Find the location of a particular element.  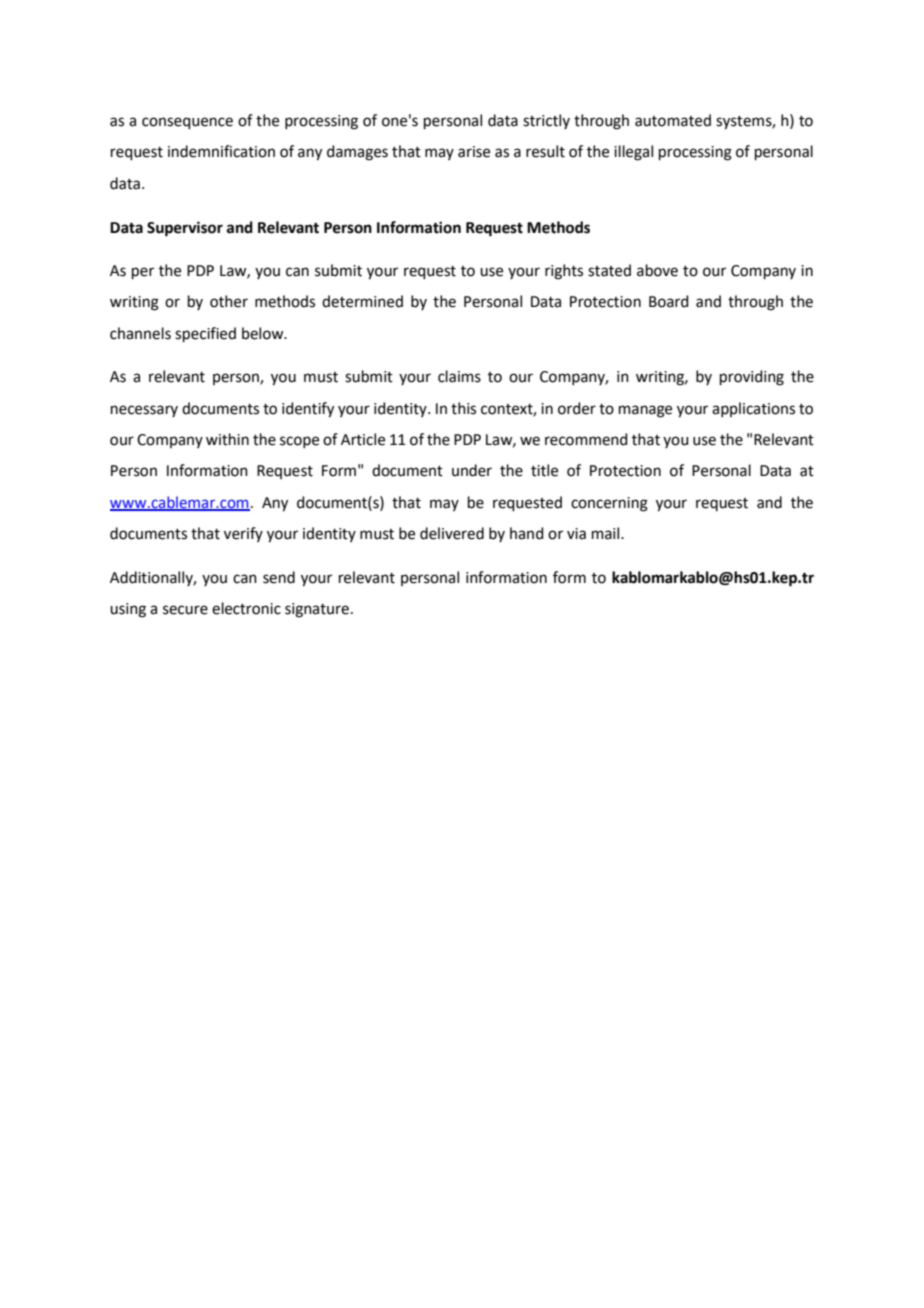

specified is located at coordinates (205, 334).
